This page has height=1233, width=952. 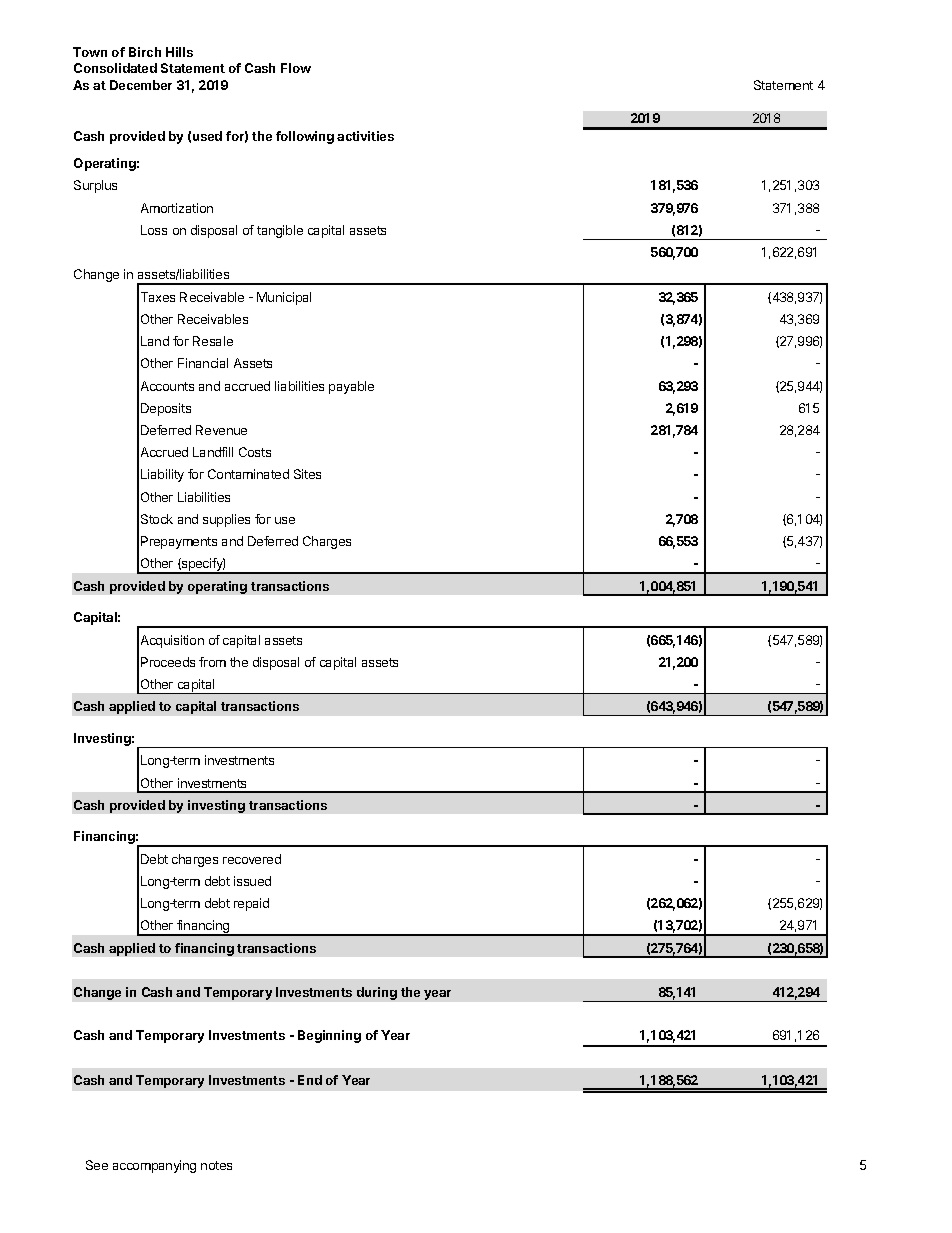 I want to click on Liability, so click(x=162, y=475).
